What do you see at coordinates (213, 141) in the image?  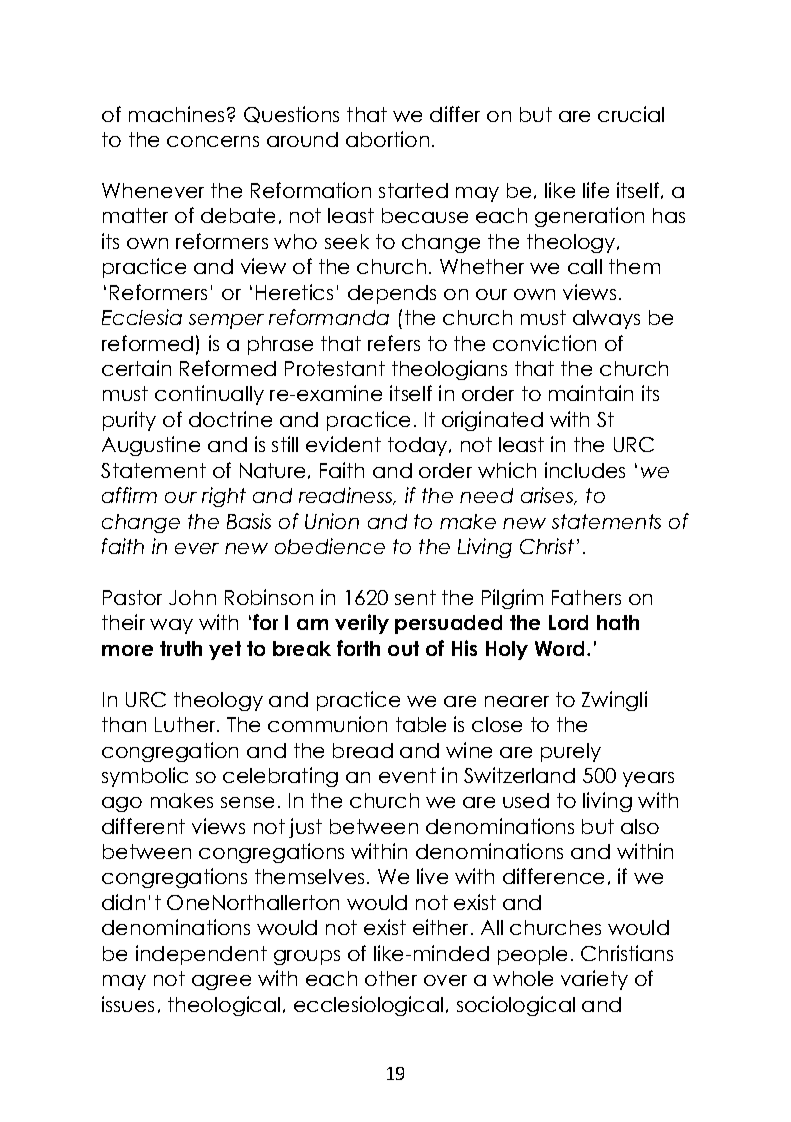 I see `concerns` at bounding box center [213, 141].
